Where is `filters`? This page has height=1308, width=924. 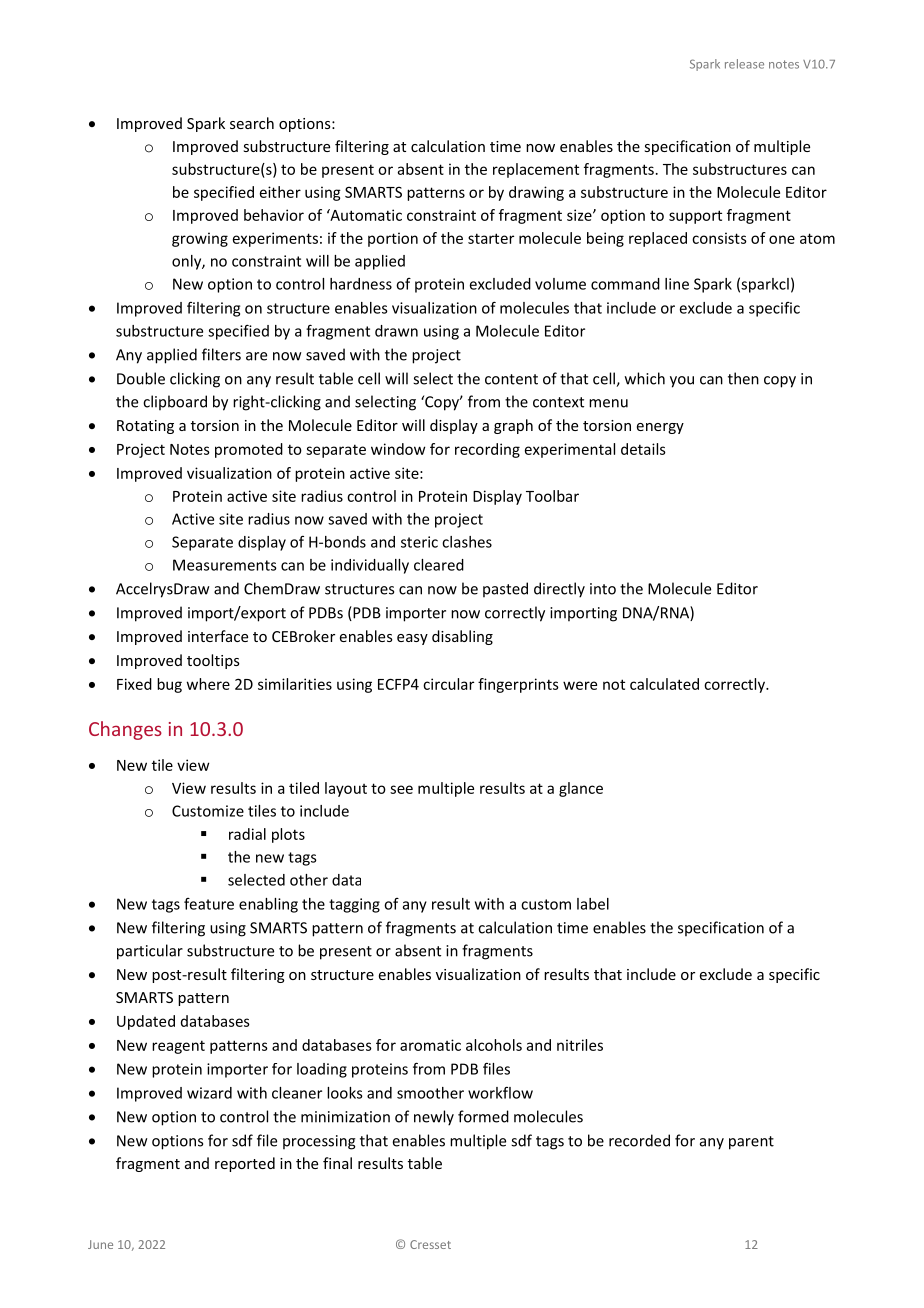 filters is located at coordinates (221, 354).
